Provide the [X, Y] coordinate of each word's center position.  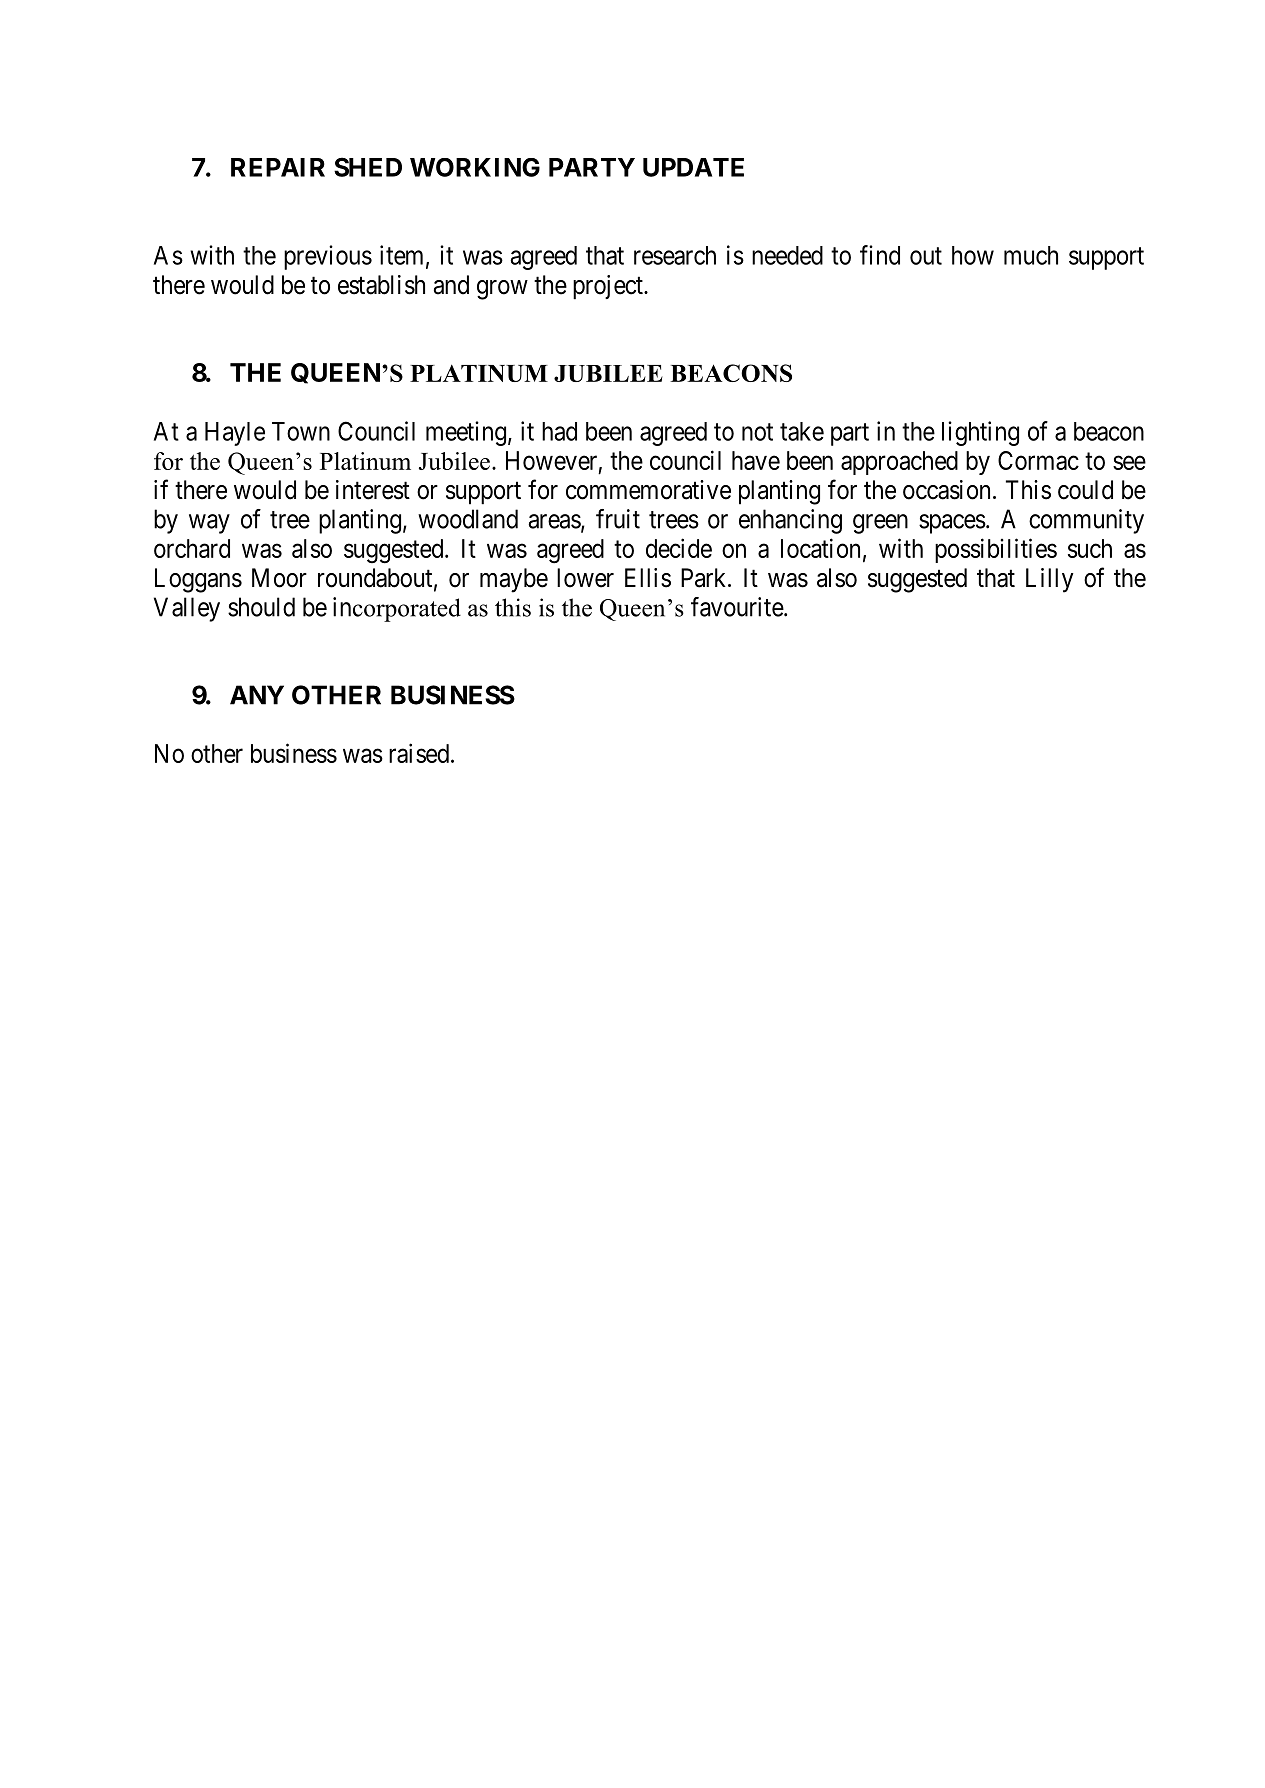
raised [419, 753]
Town [301, 431]
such [1090, 548]
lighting [980, 433]
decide [679, 548]
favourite [737, 607]
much [1031, 255]
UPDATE [693, 167]
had [559, 431]
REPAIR [278, 167]
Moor [279, 578]
